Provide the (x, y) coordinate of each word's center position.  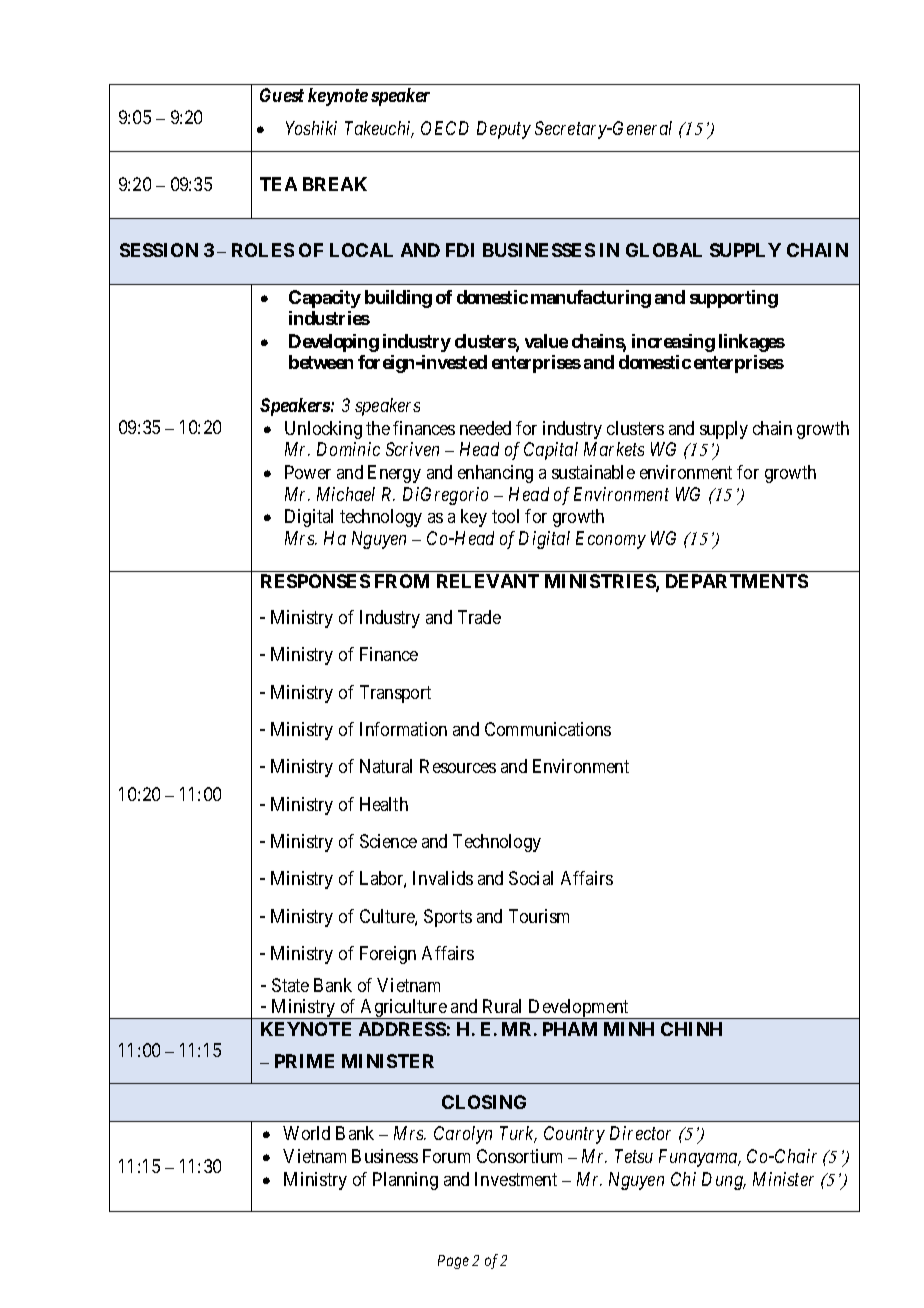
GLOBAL (664, 250)
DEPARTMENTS (737, 581)
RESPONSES (315, 581)
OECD (445, 128)
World (306, 1133)
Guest (282, 95)
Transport (395, 694)
